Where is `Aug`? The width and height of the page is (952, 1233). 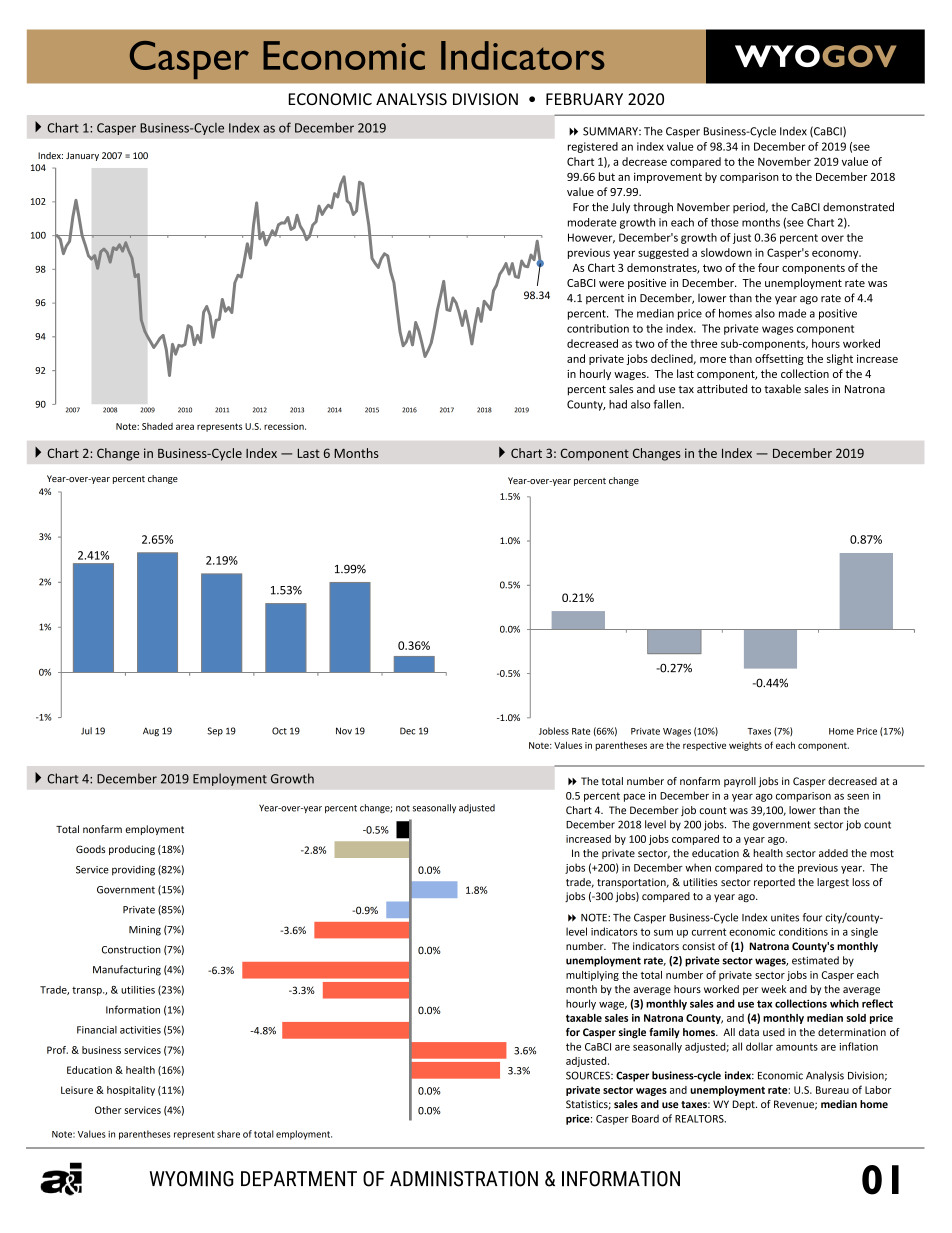 Aug is located at coordinates (151, 732).
